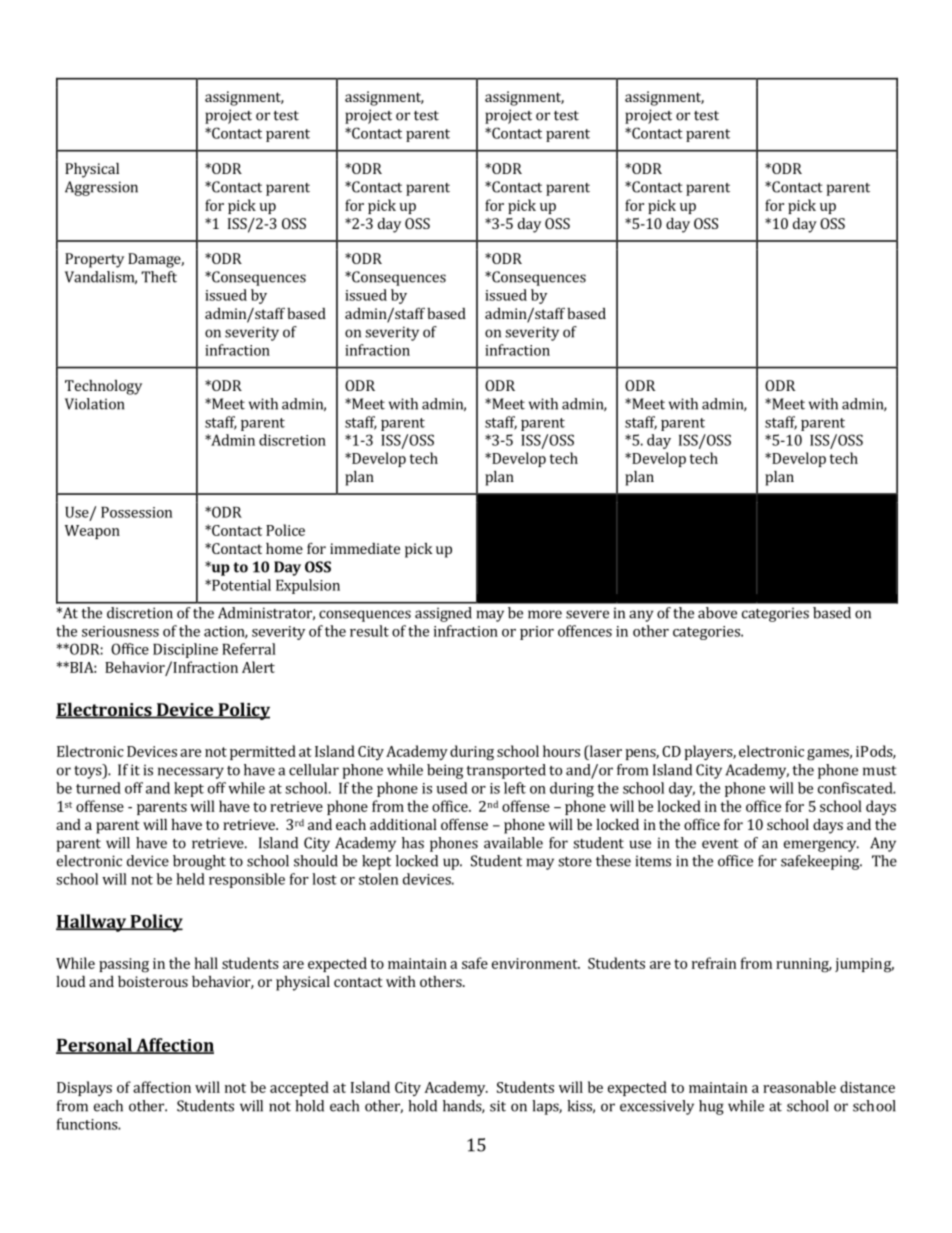 This image has height=1233, width=952. I want to click on Displays, so click(84, 1088).
